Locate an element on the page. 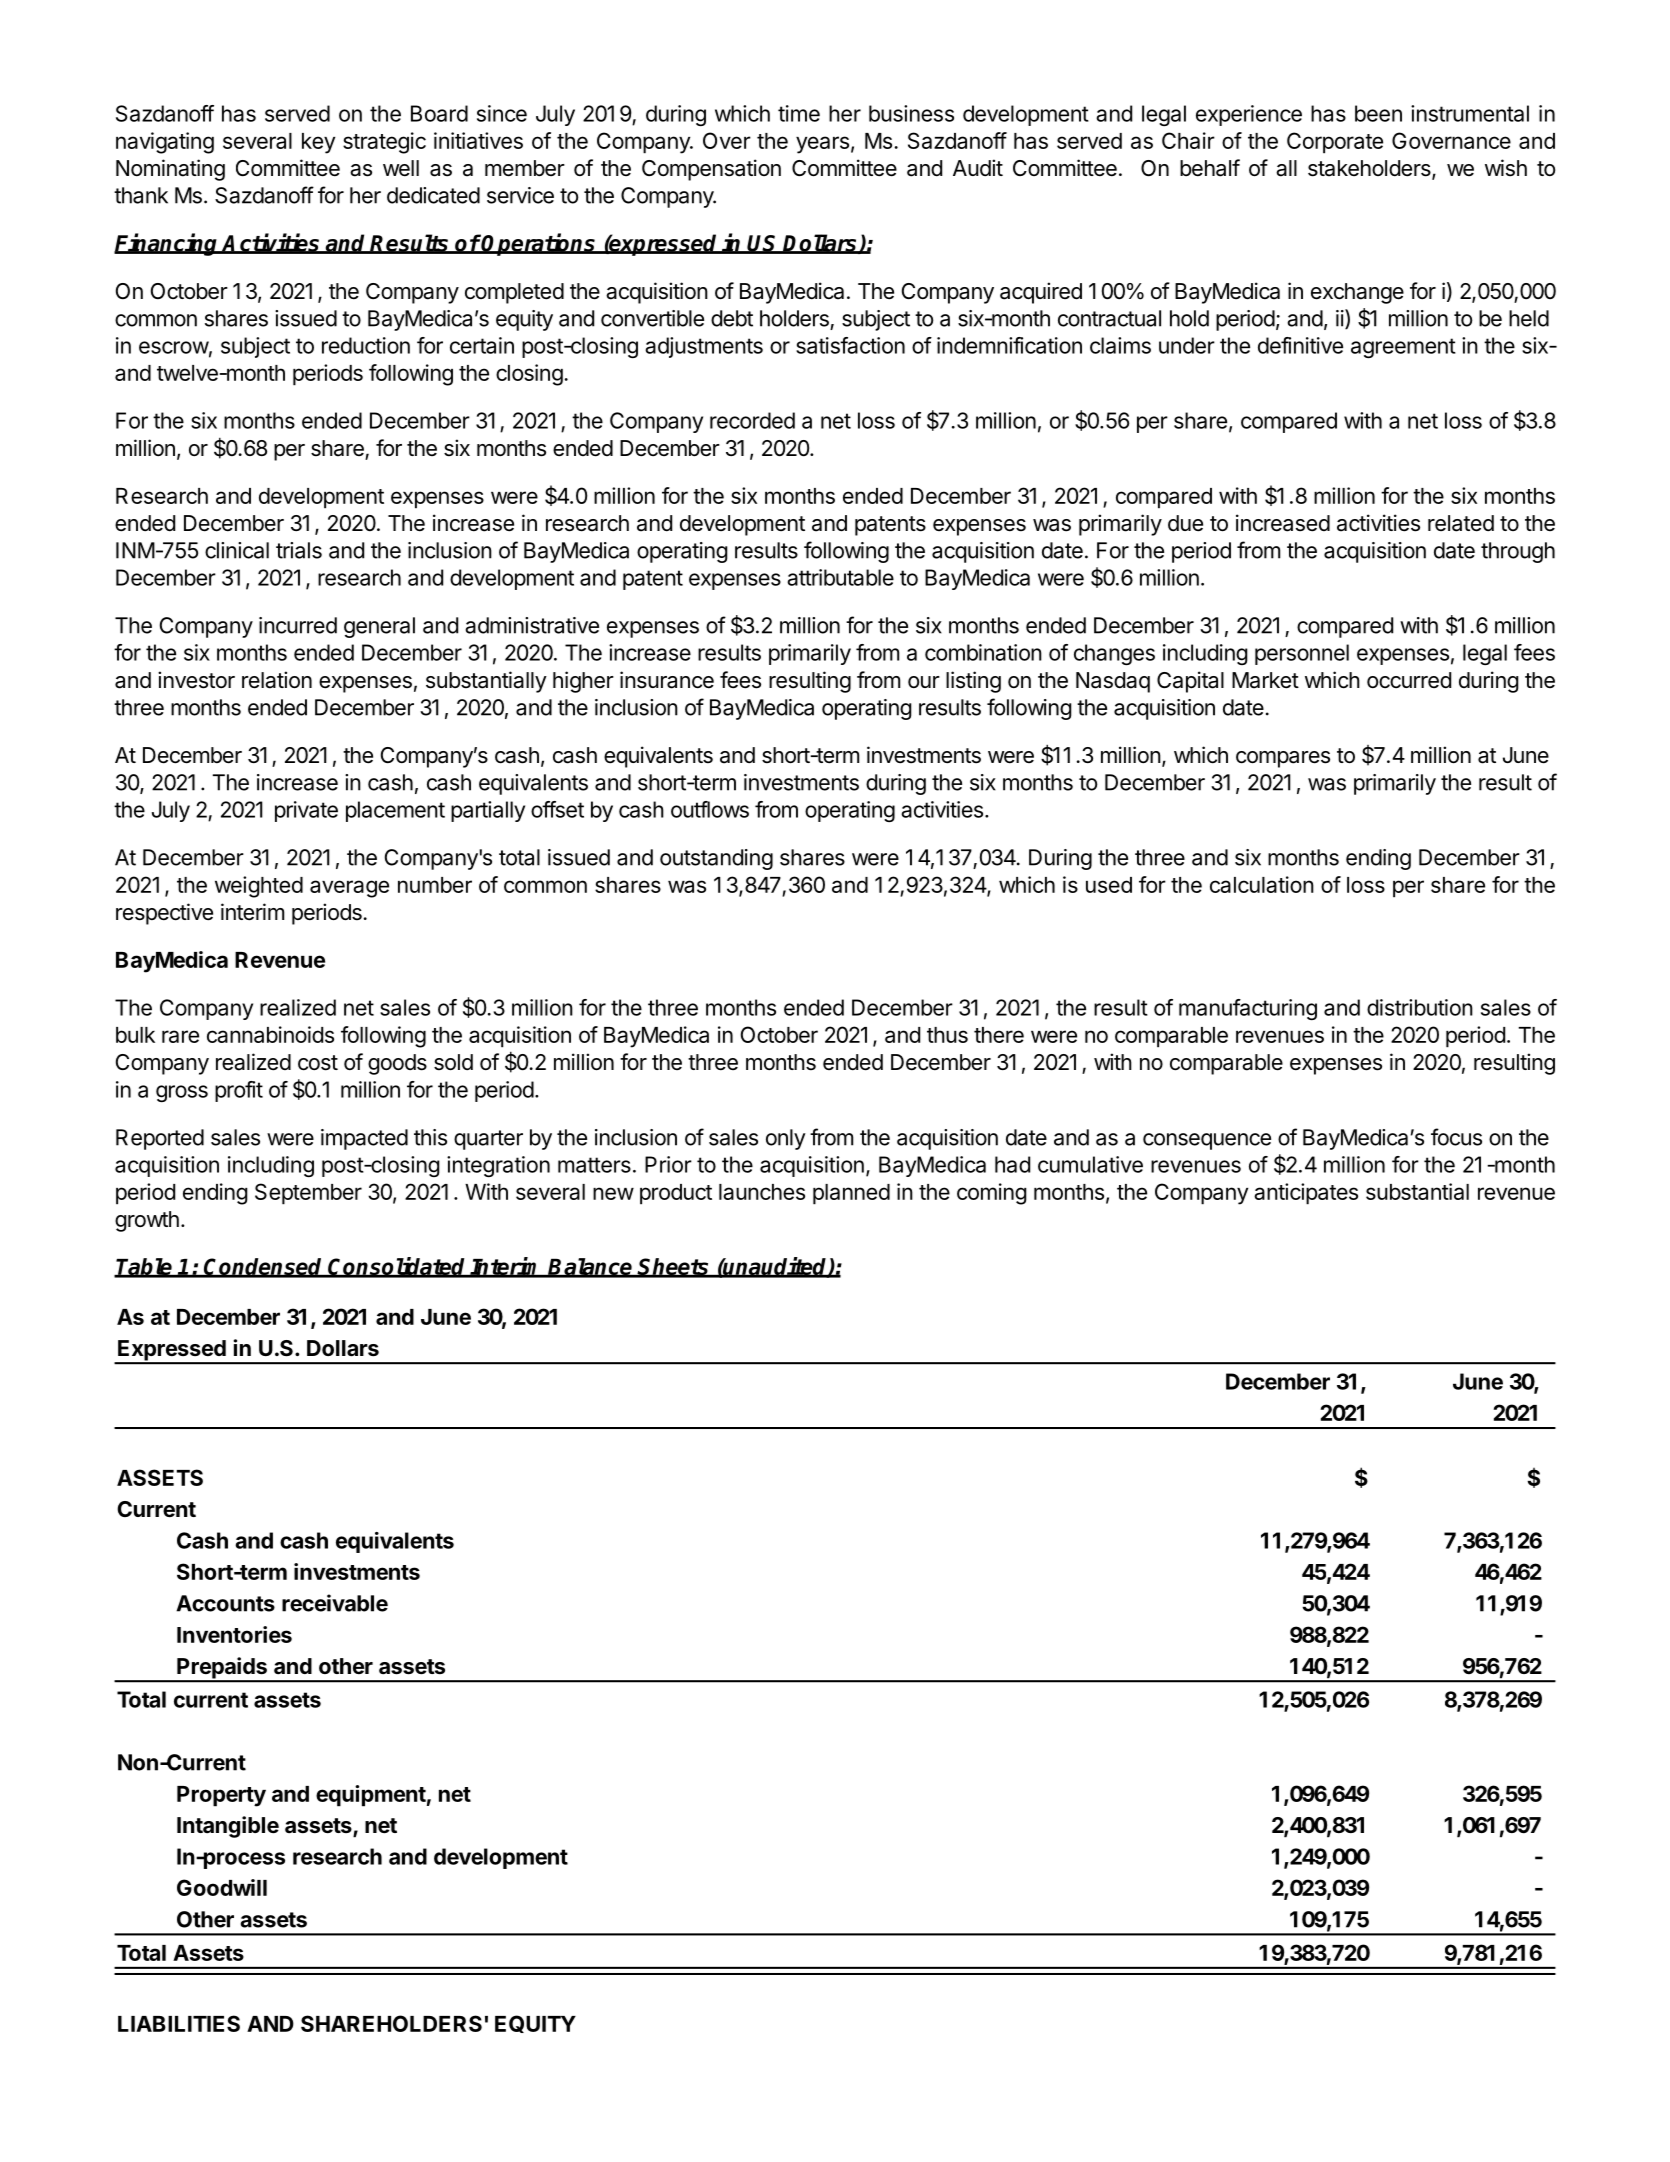  key is located at coordinates (318, 143).
